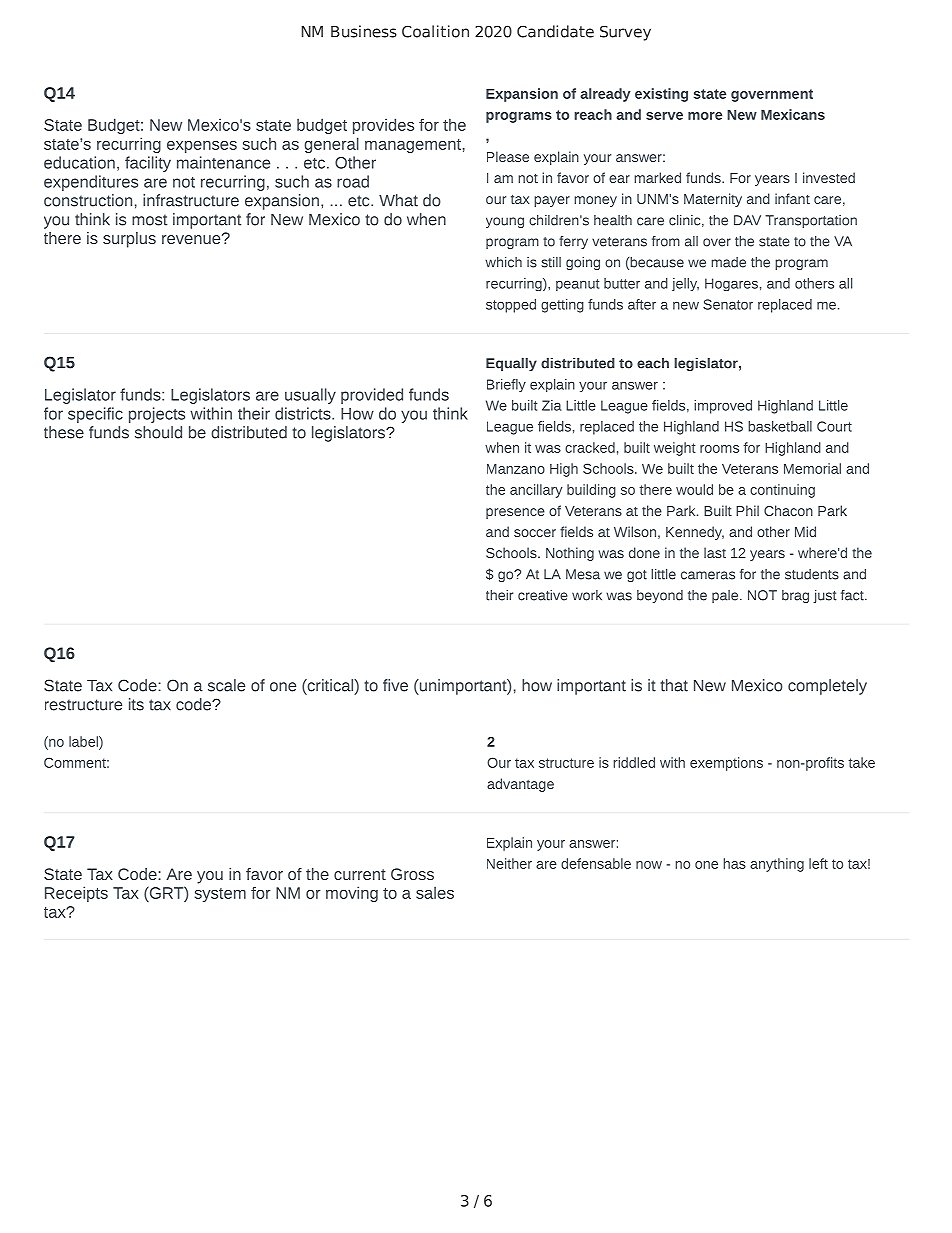  I want to click on Neither, so click(509, 863).
